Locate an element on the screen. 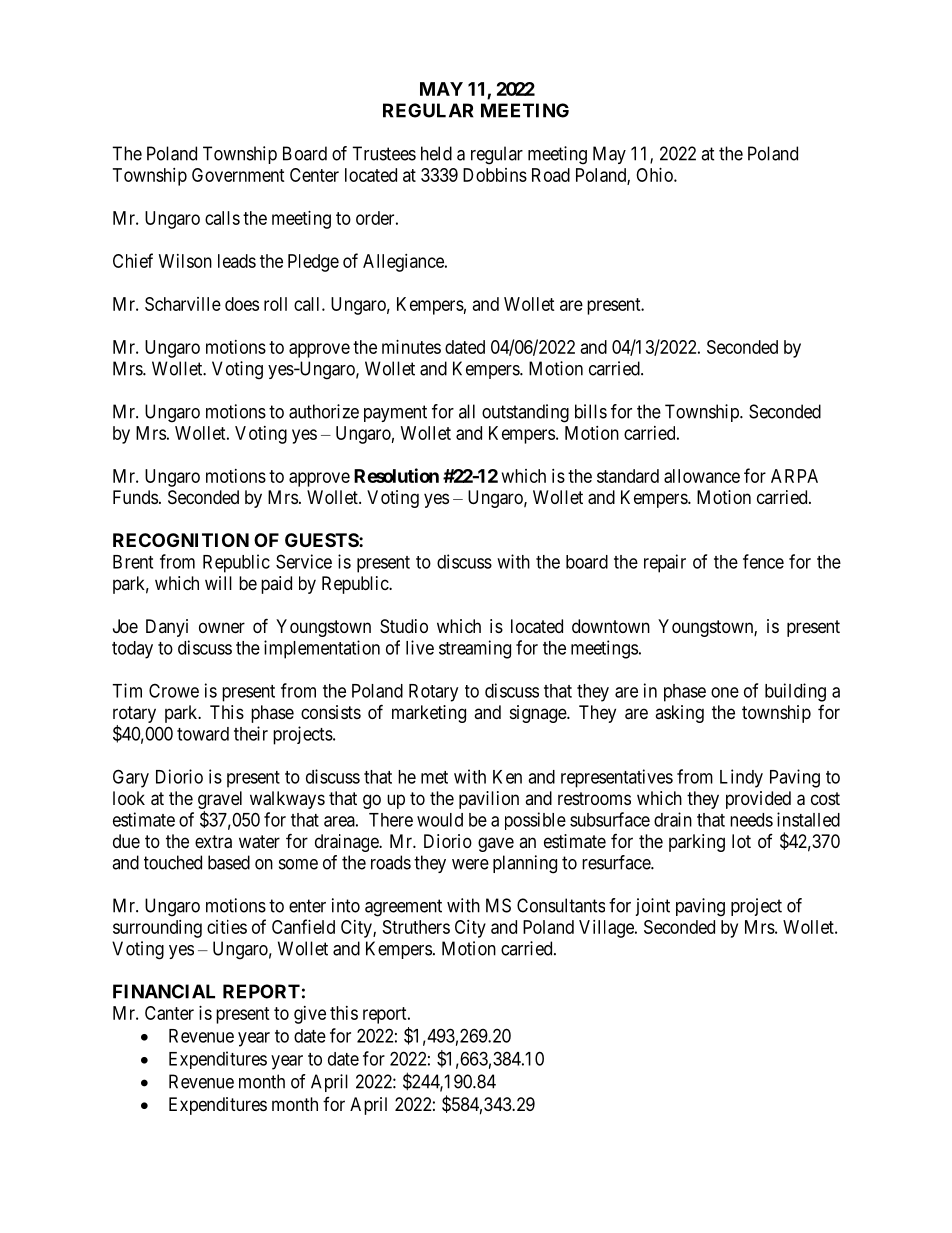  one is located at coordinates (725, 692).
